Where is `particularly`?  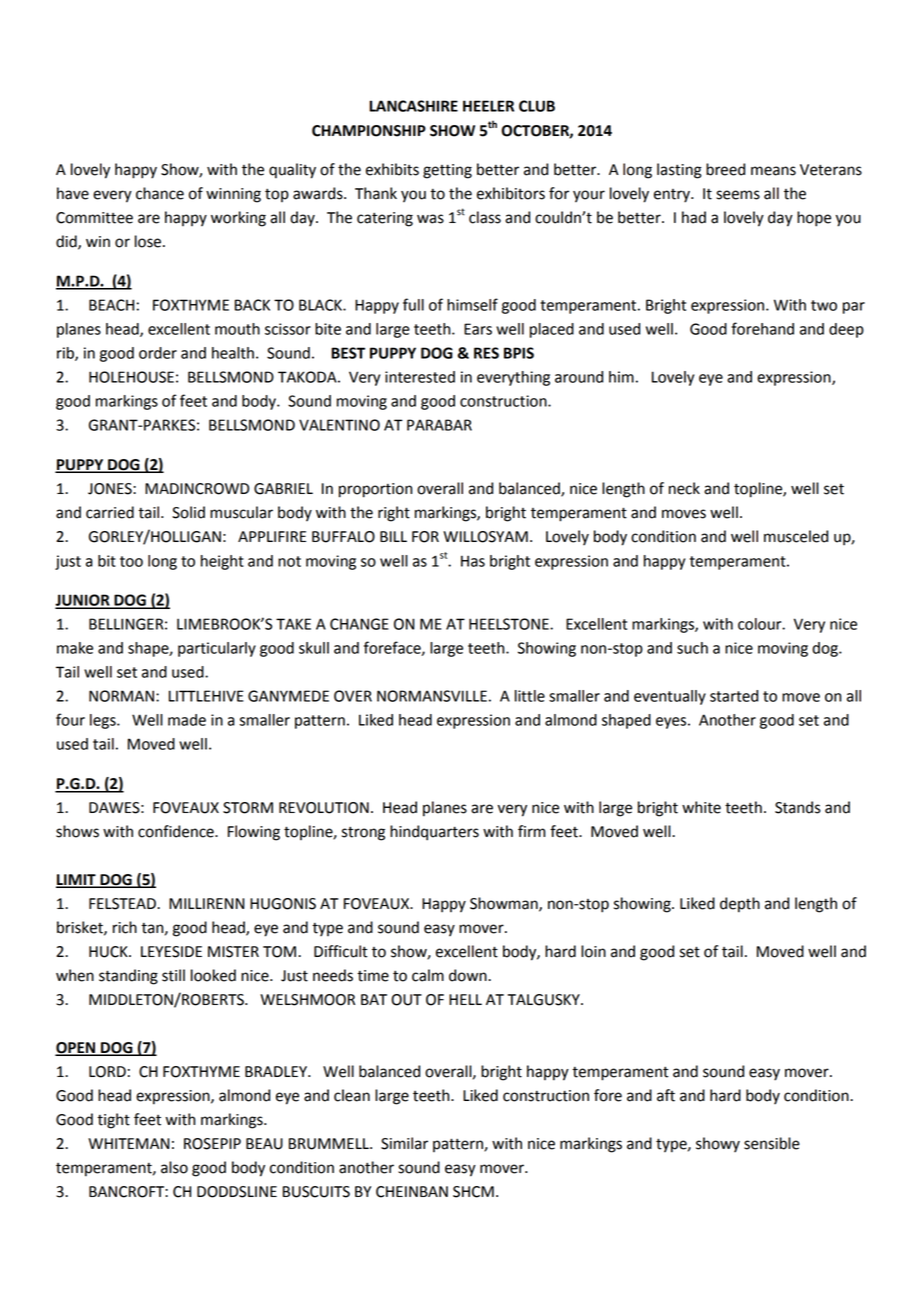
particularly is located at coordinates (217, 649).
